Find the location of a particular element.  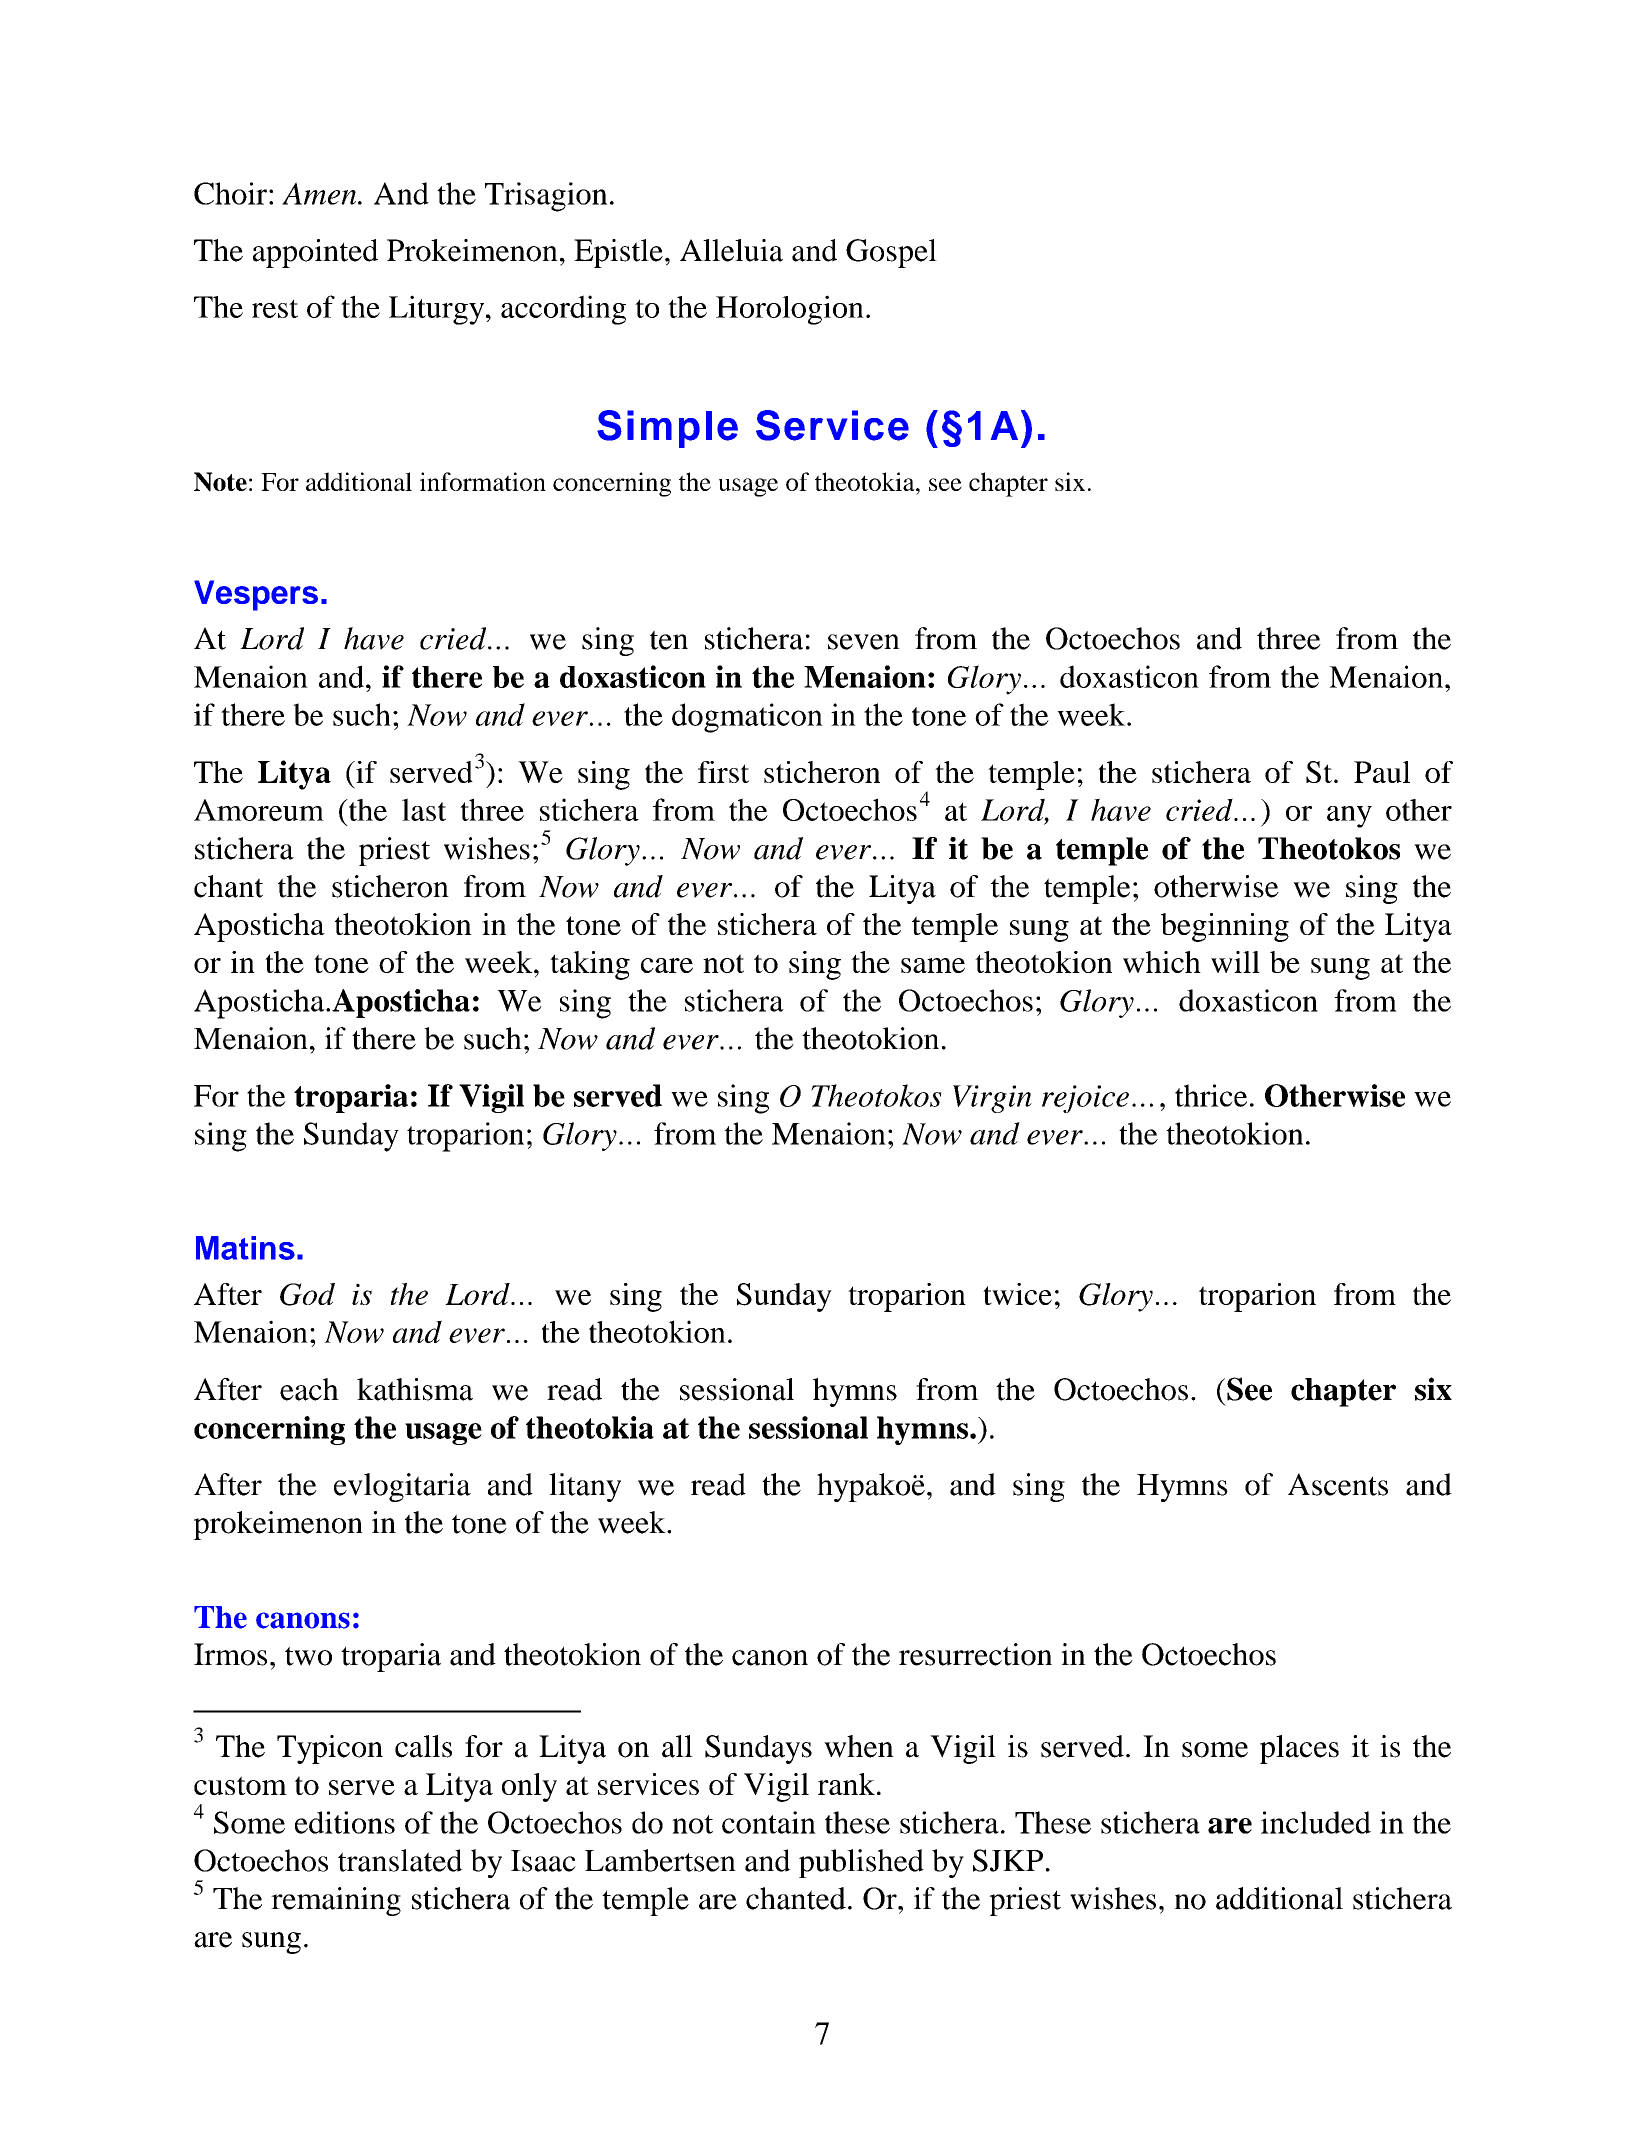

included is located at coordinates (1316, 1822).
